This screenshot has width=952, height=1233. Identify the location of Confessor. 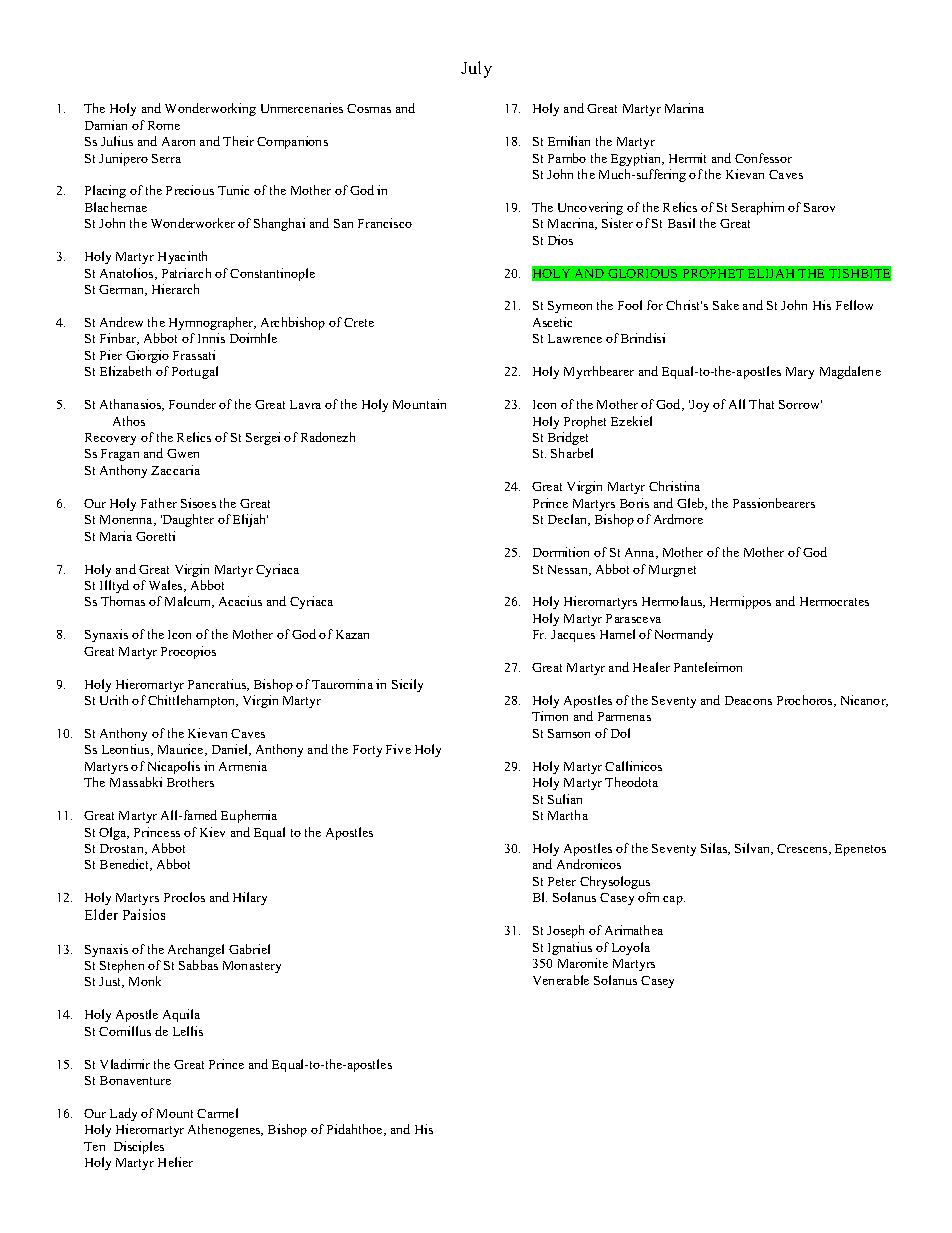
(763, 158).
